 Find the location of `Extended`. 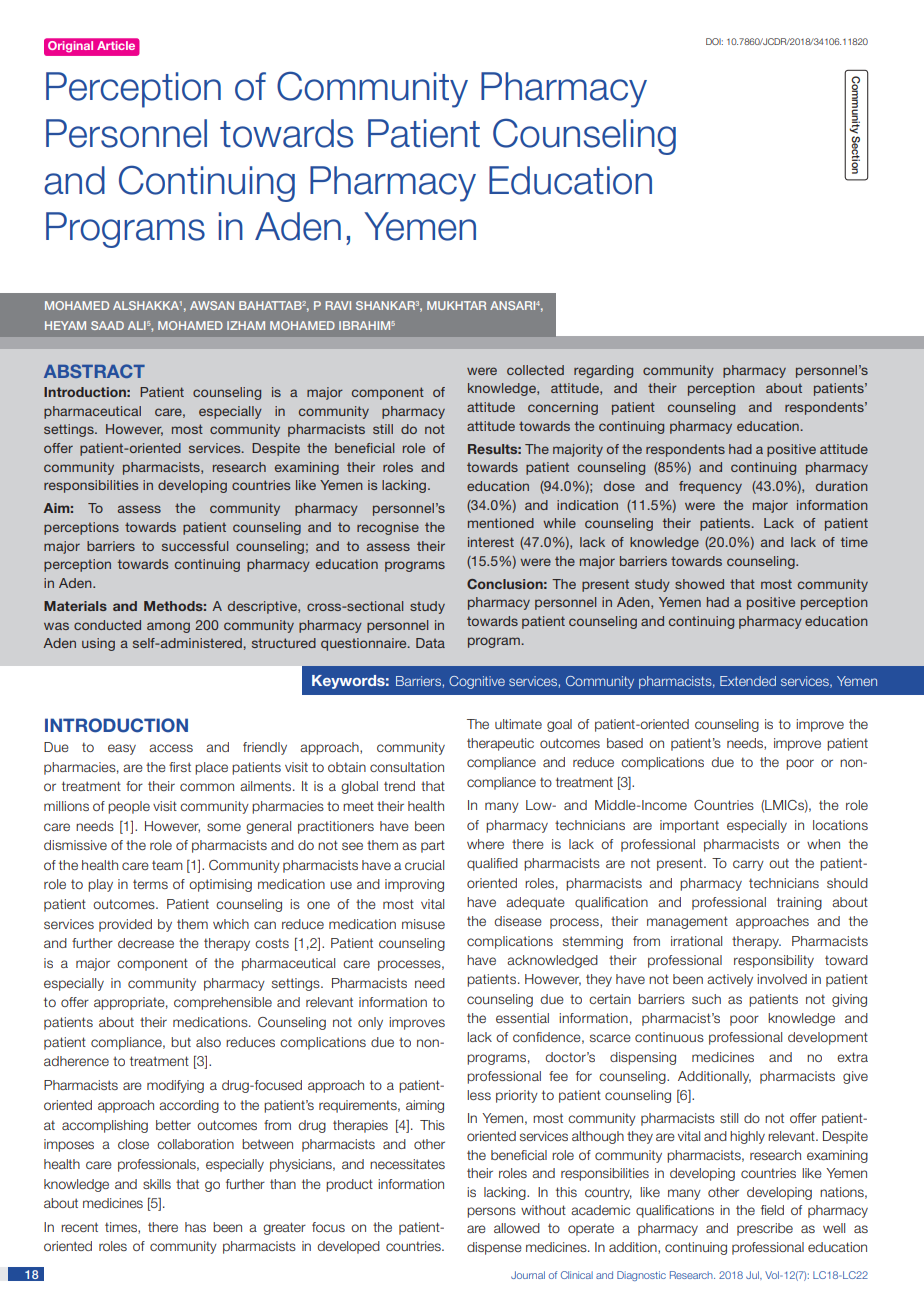

Extended is located at coordinates (748, 681).
